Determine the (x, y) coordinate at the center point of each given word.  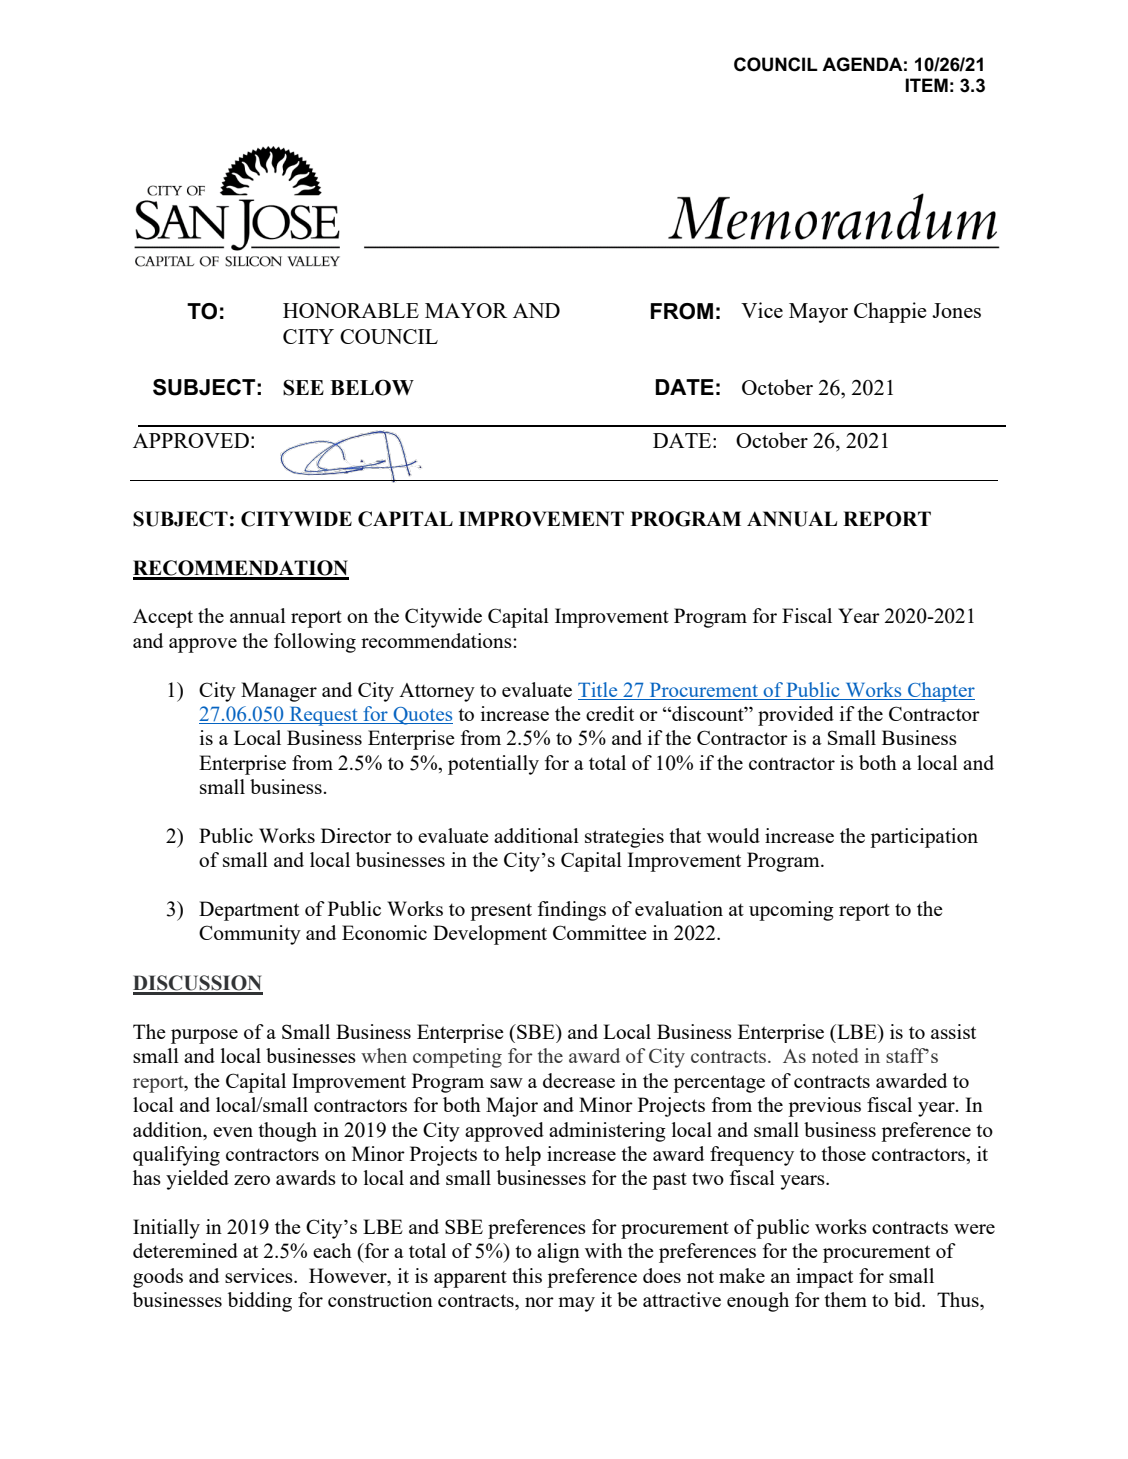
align (558, 1253)
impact (824, 1278)
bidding (260, 1302)
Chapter (940, 692)
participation (924, 838)
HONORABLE (351, 310)
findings (572, 911)
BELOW (372, 387)
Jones (956, 310)
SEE (303, 388)
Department (249, 911)
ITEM (926, 85)
